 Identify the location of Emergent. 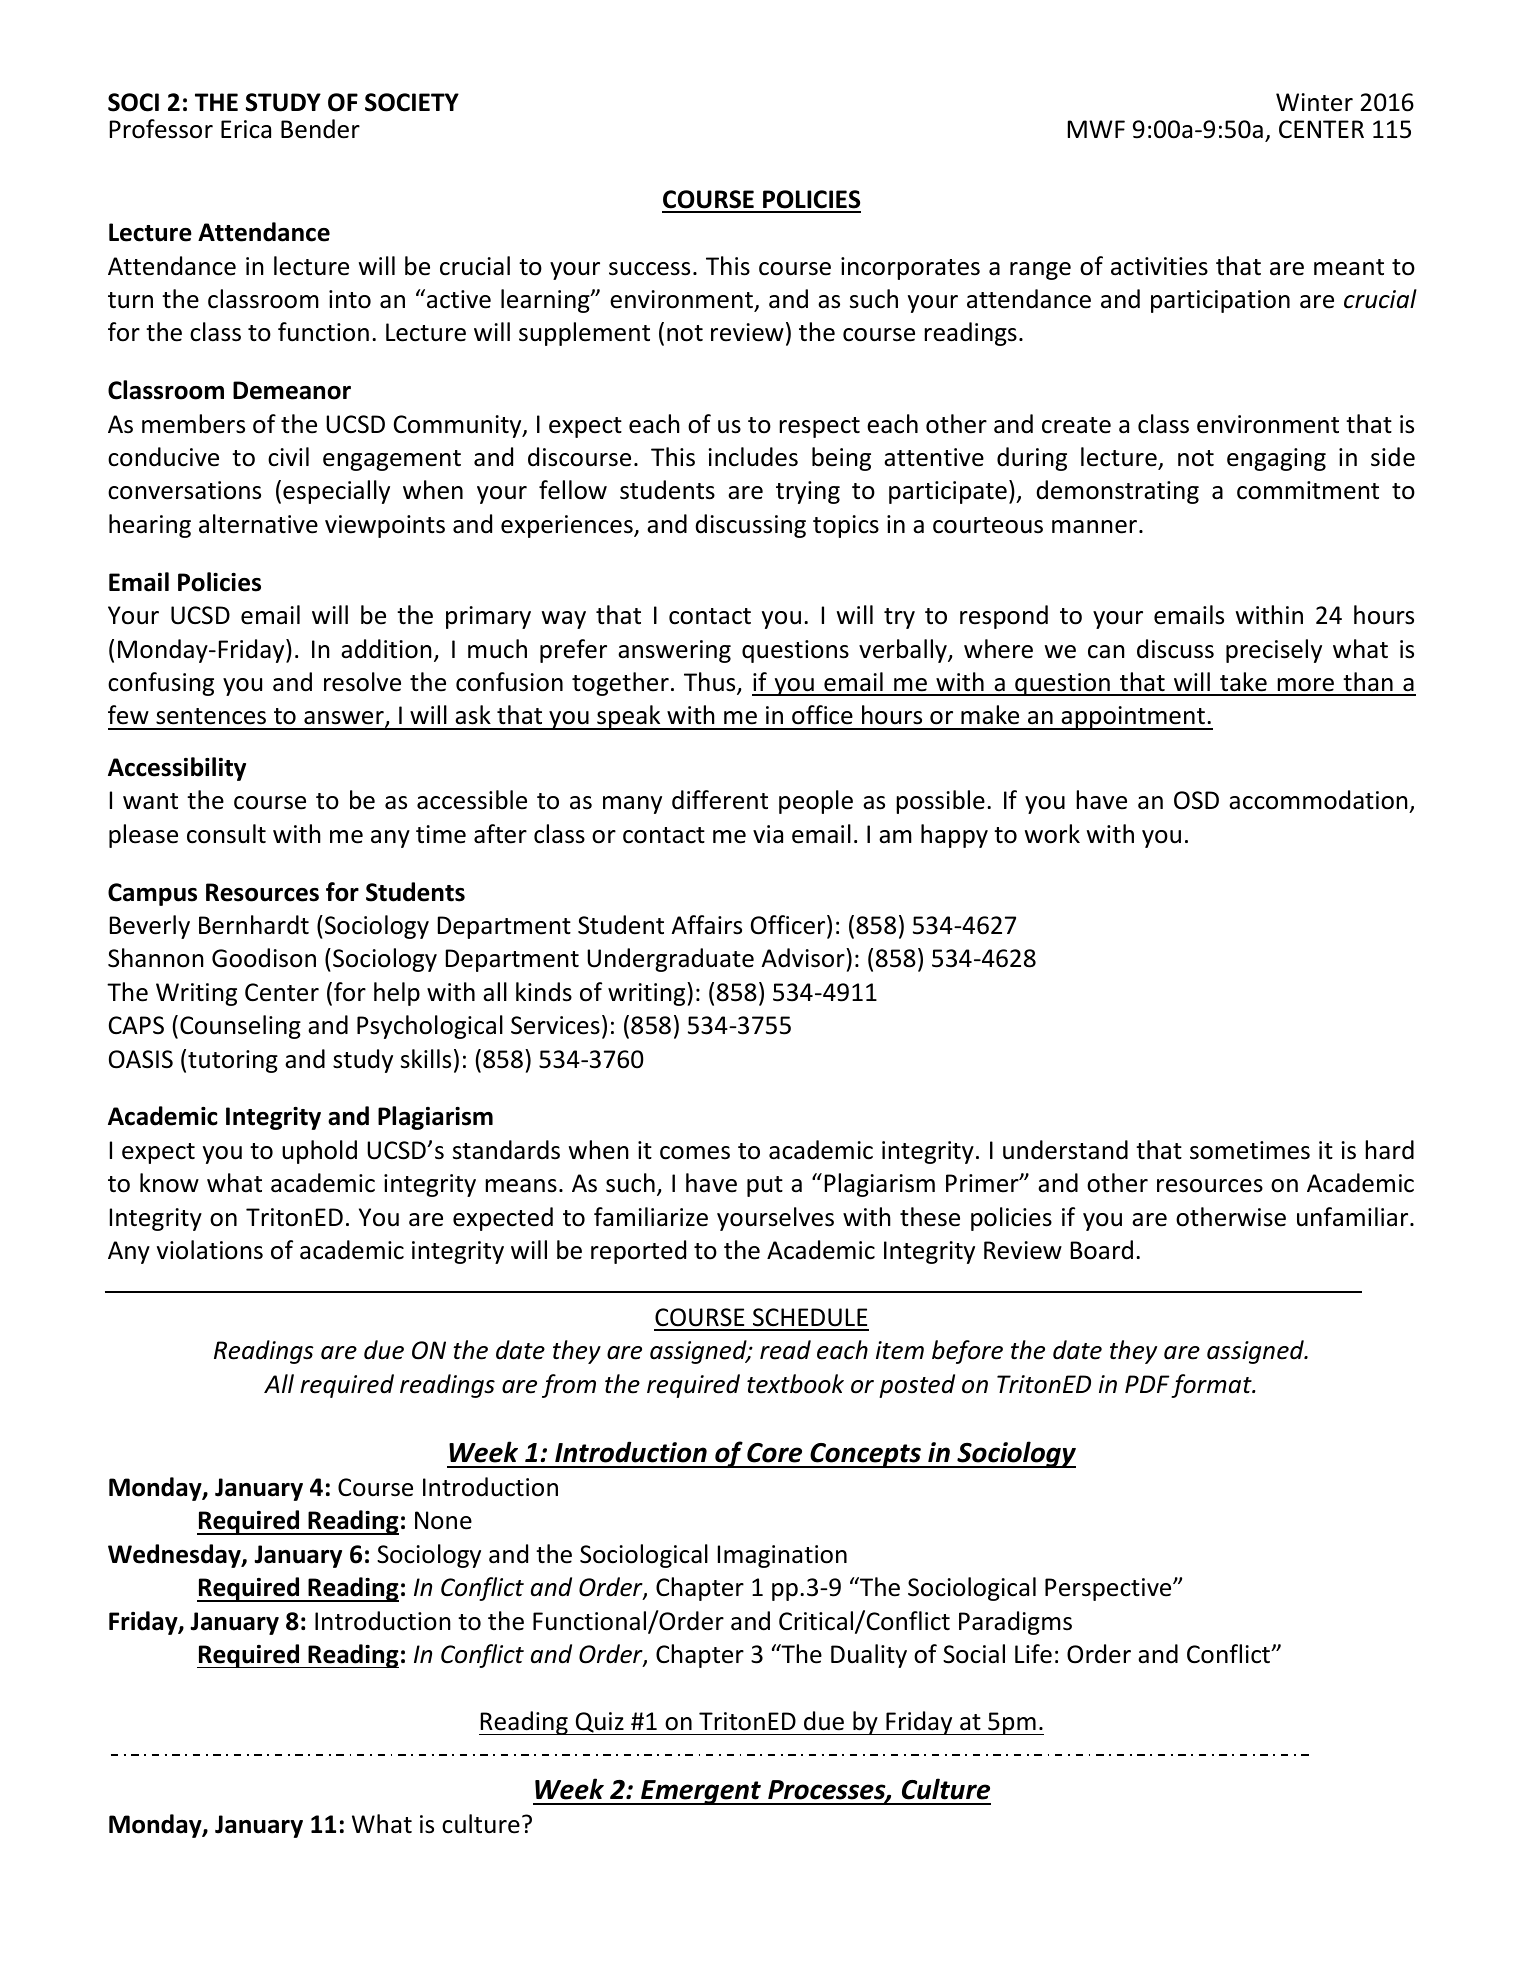
(701, 1792).
